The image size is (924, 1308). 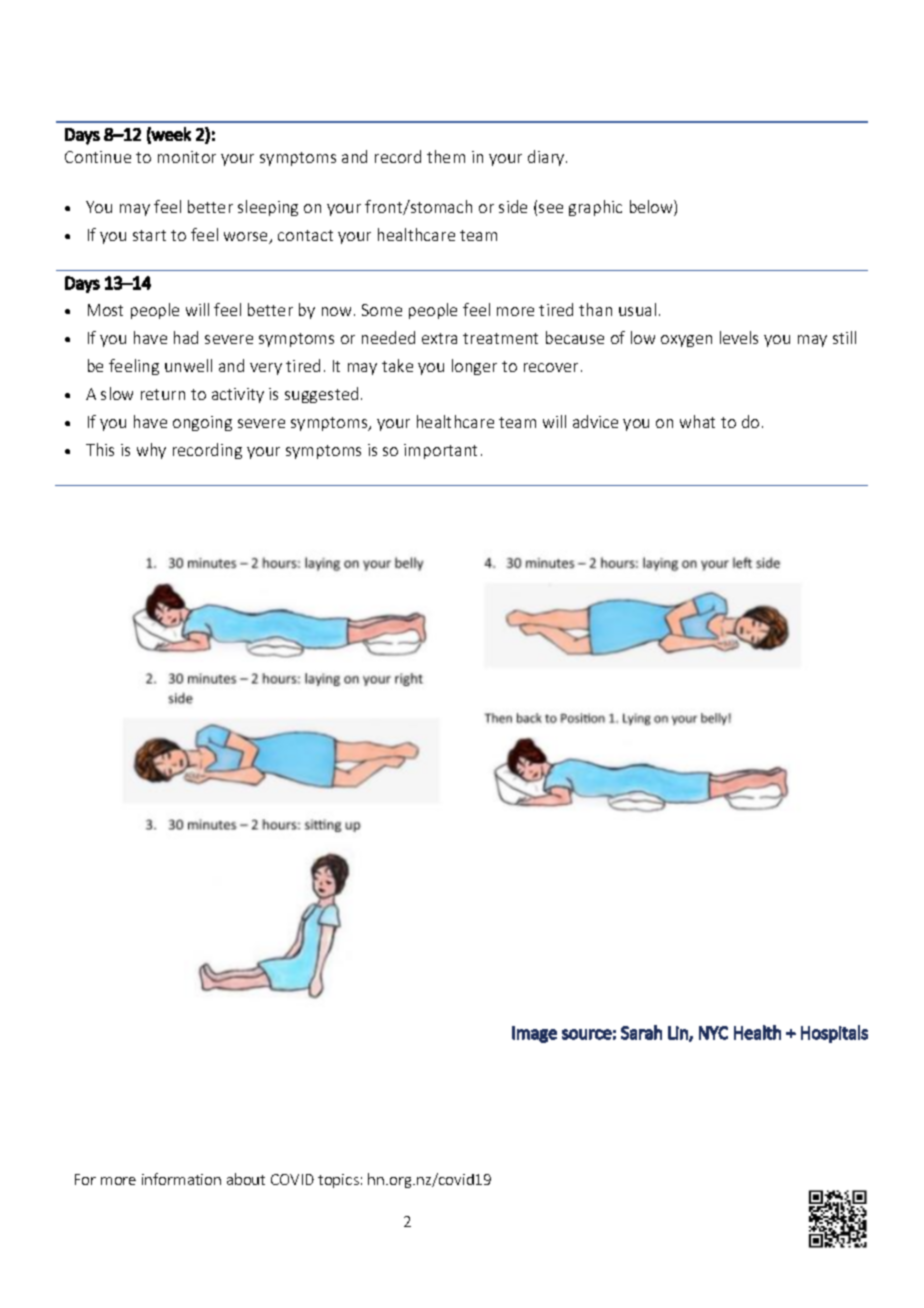 I want to click on information, so click(x=181, y=1179).
